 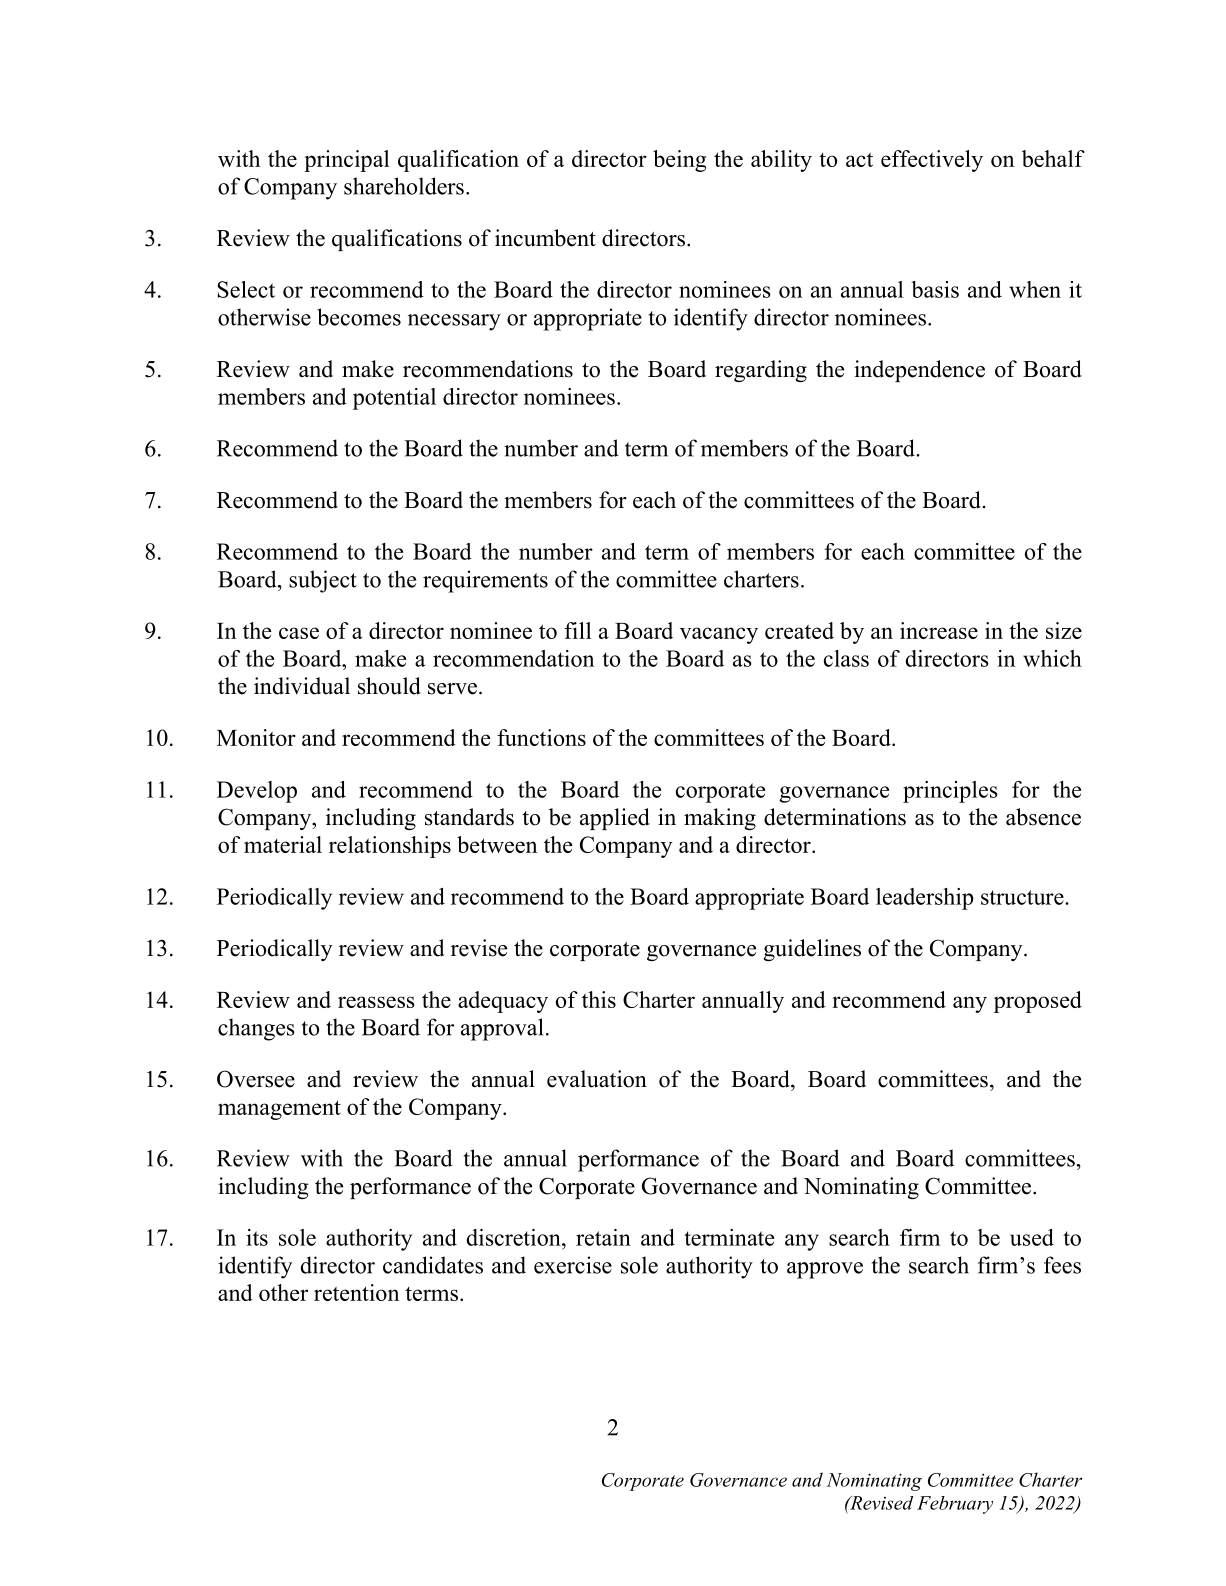 I want to click on evaluation, so click(x=597, y=1079).
